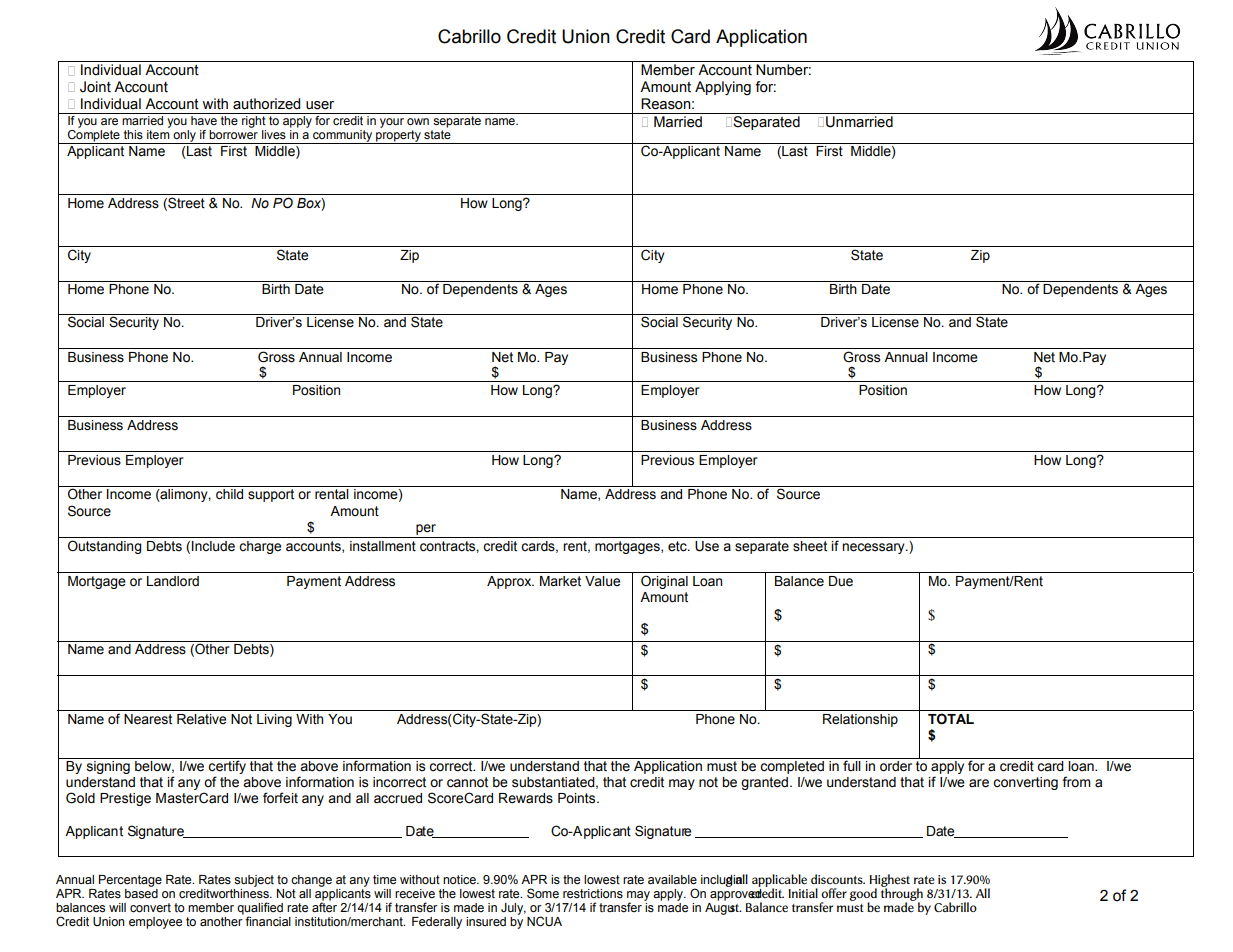 The height and width of the screenshot is (952, 1233). I want to click on have, so click(204, 119).
